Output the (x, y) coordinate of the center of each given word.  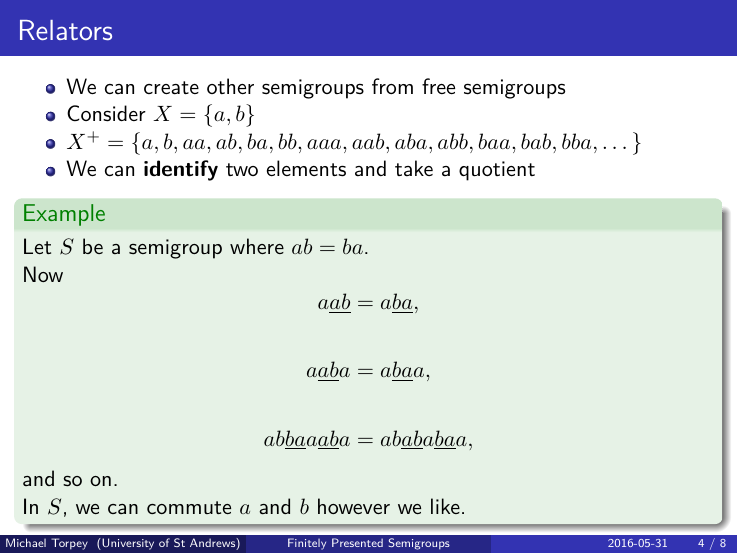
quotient (497, 171)
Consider (106, 113)
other (230, 86)
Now (43, 274)
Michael (26, 542)
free (438, 86)
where (257, 246)
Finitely (307, 544)
